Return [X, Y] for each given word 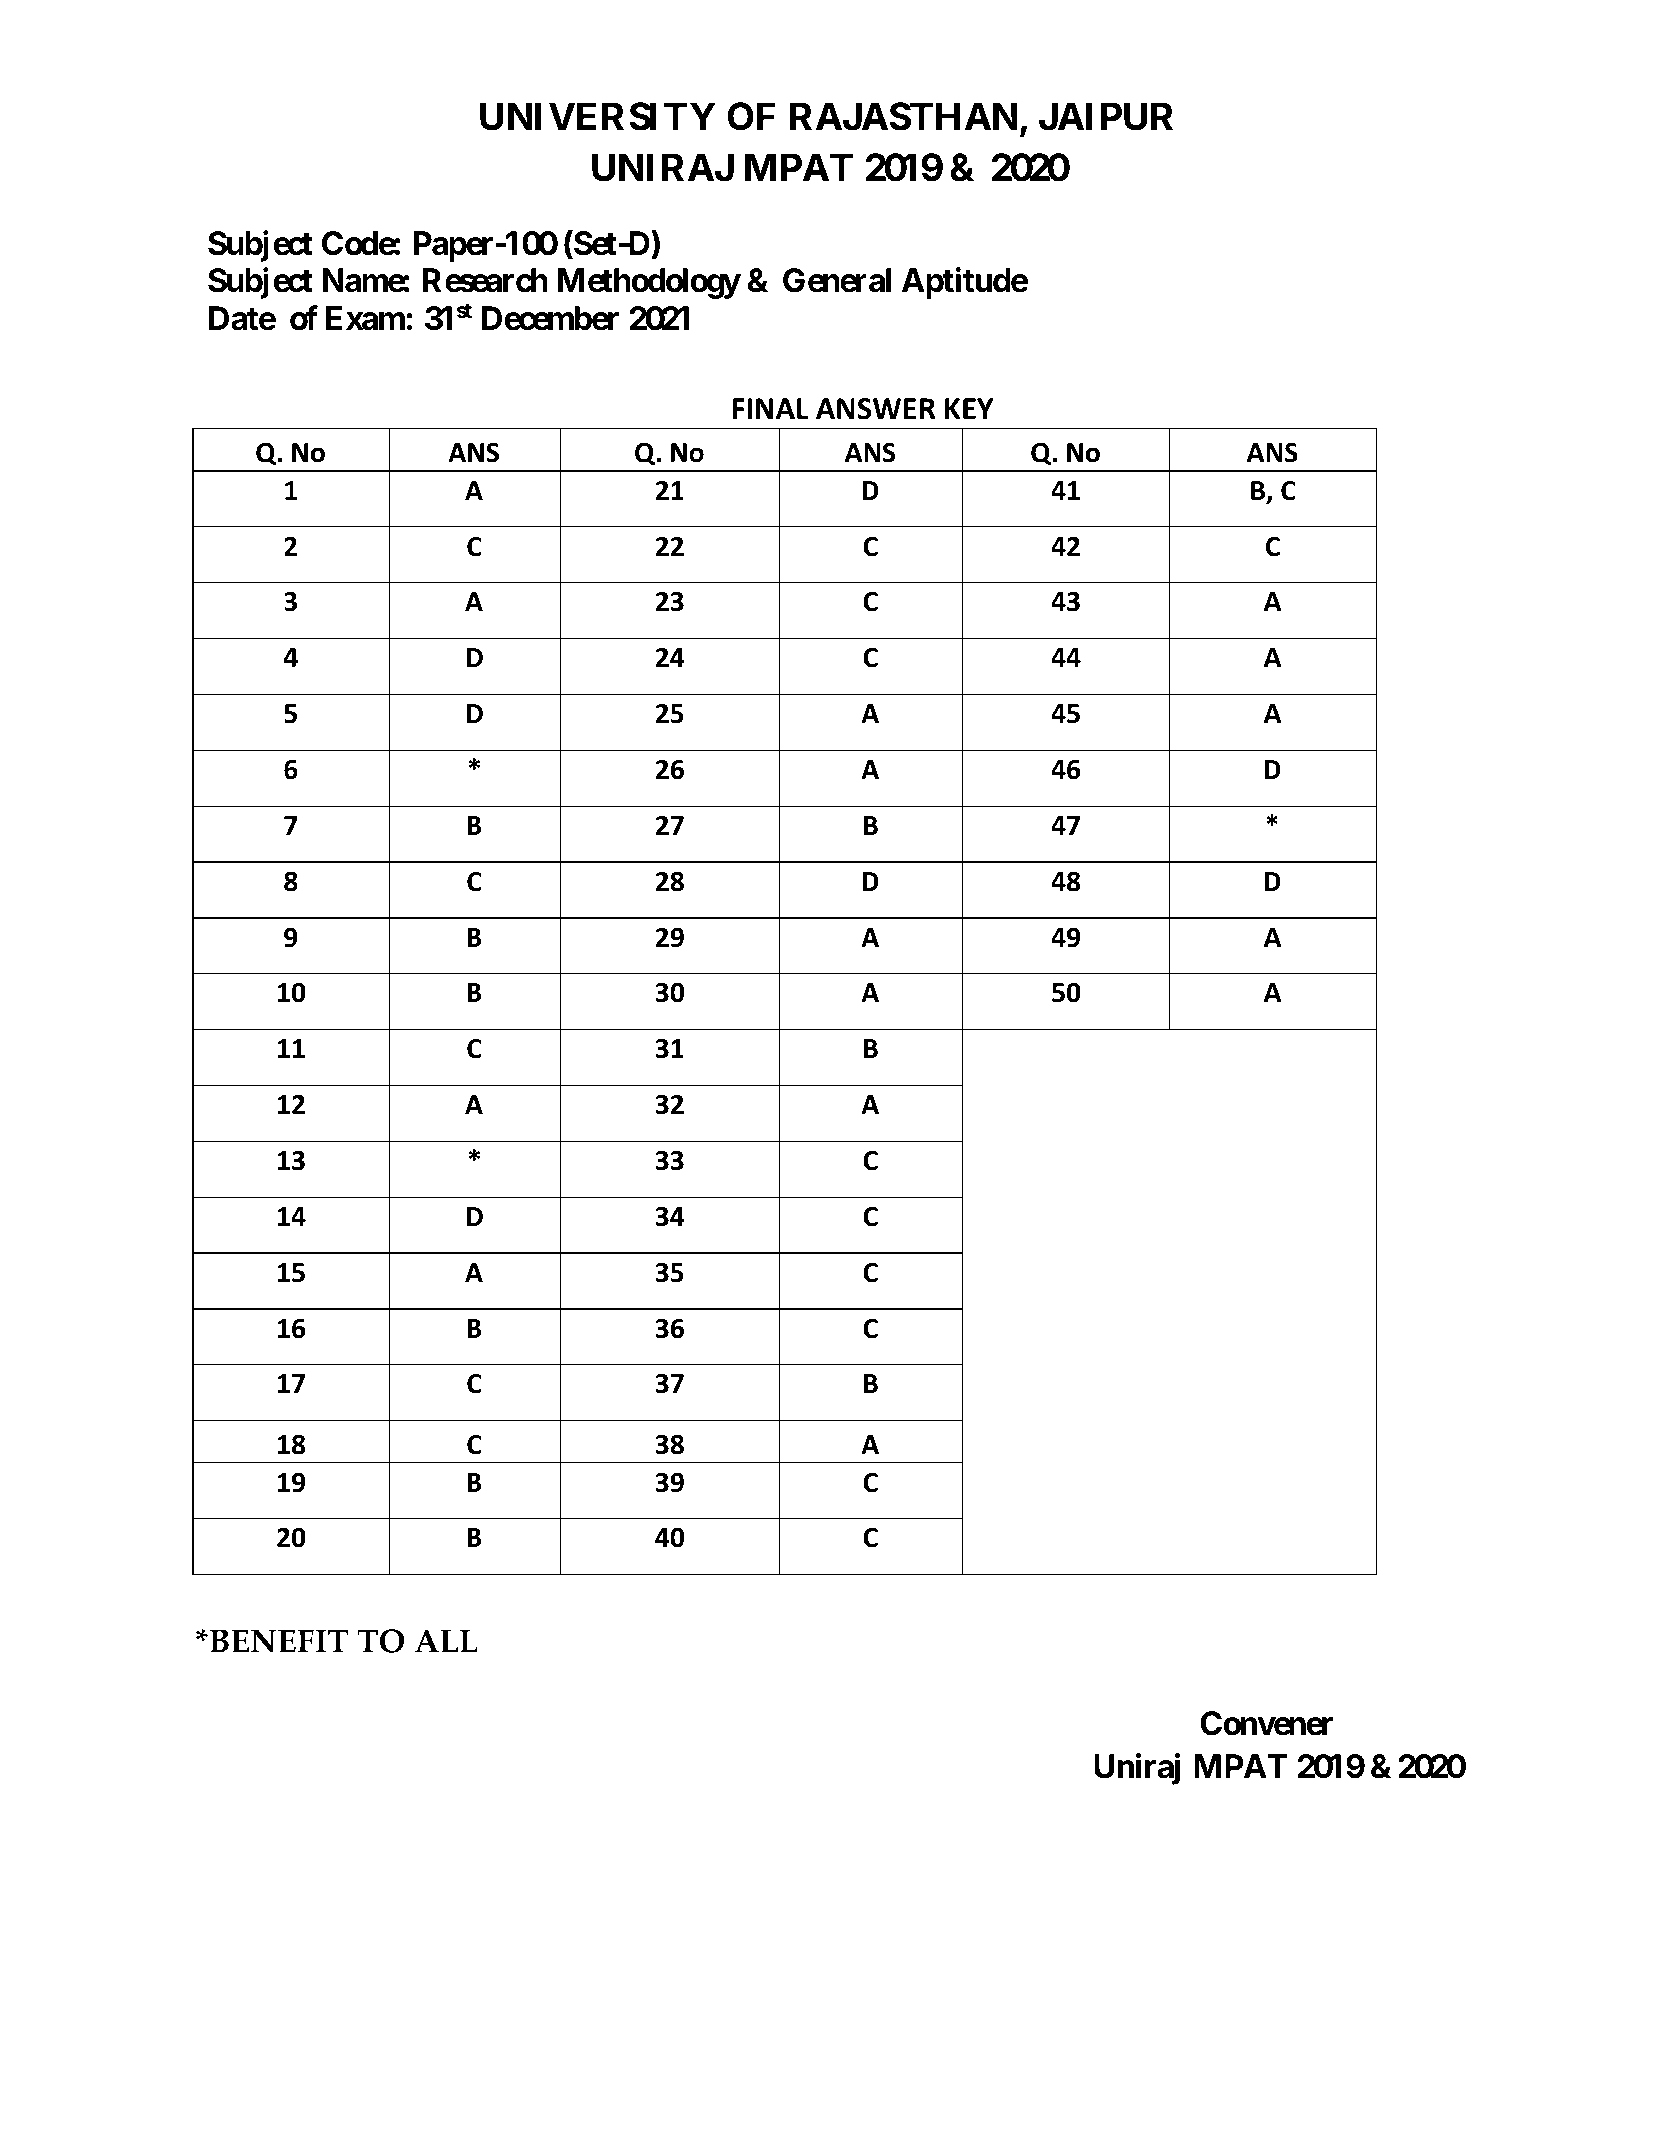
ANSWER [875, 409]
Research [485, 281]
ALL [446, 1640]
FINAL [771, 408]
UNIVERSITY [598, 116]
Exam [365, 318]
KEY [969, 408]
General [837, 280]
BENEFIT [279, 1641]
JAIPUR [1106, 116]
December [550, 318]
